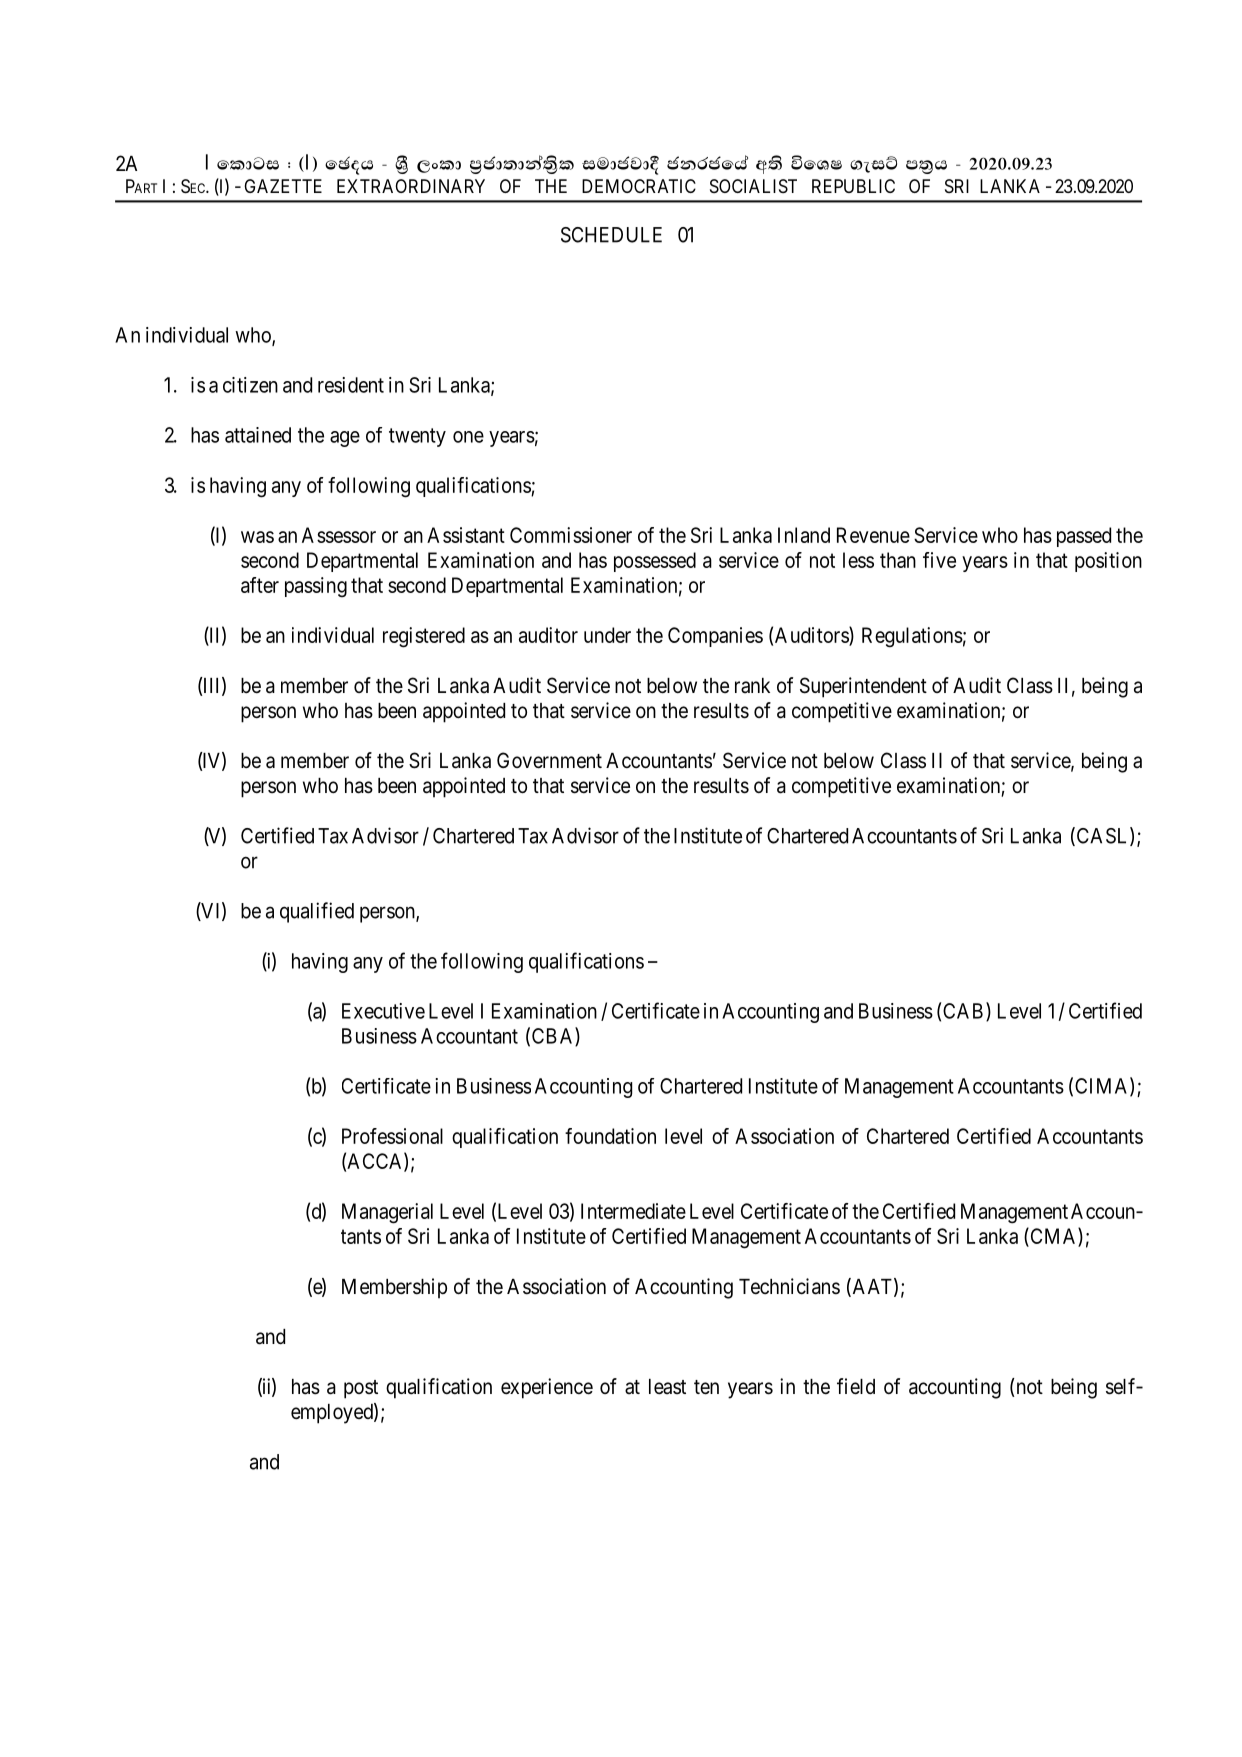  What do you see at coordinates (317, 912) in the page?
I see `qualified` at bounding box center [317, 912].
